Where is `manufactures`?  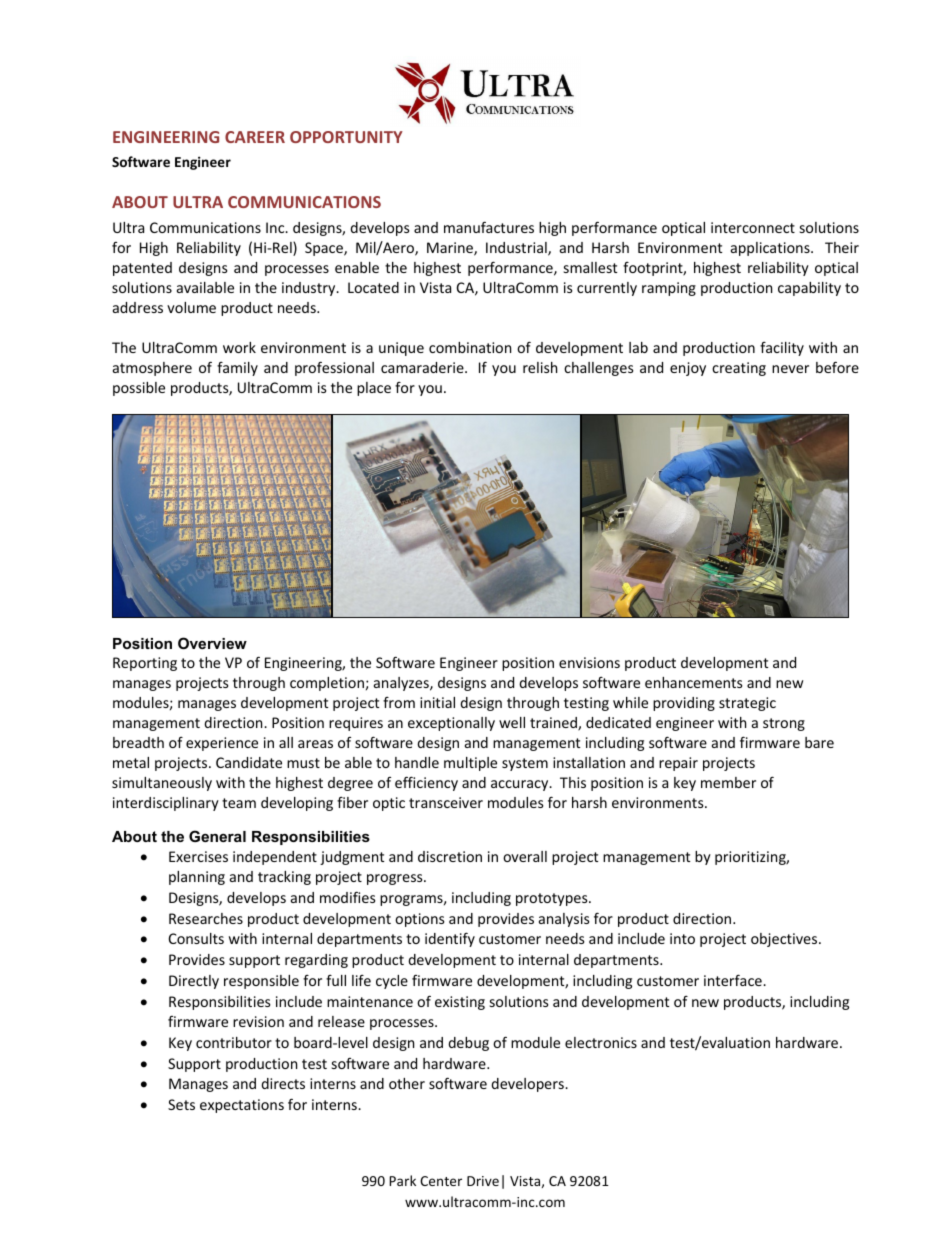
manufactures is located at coordinates (489, 227).
